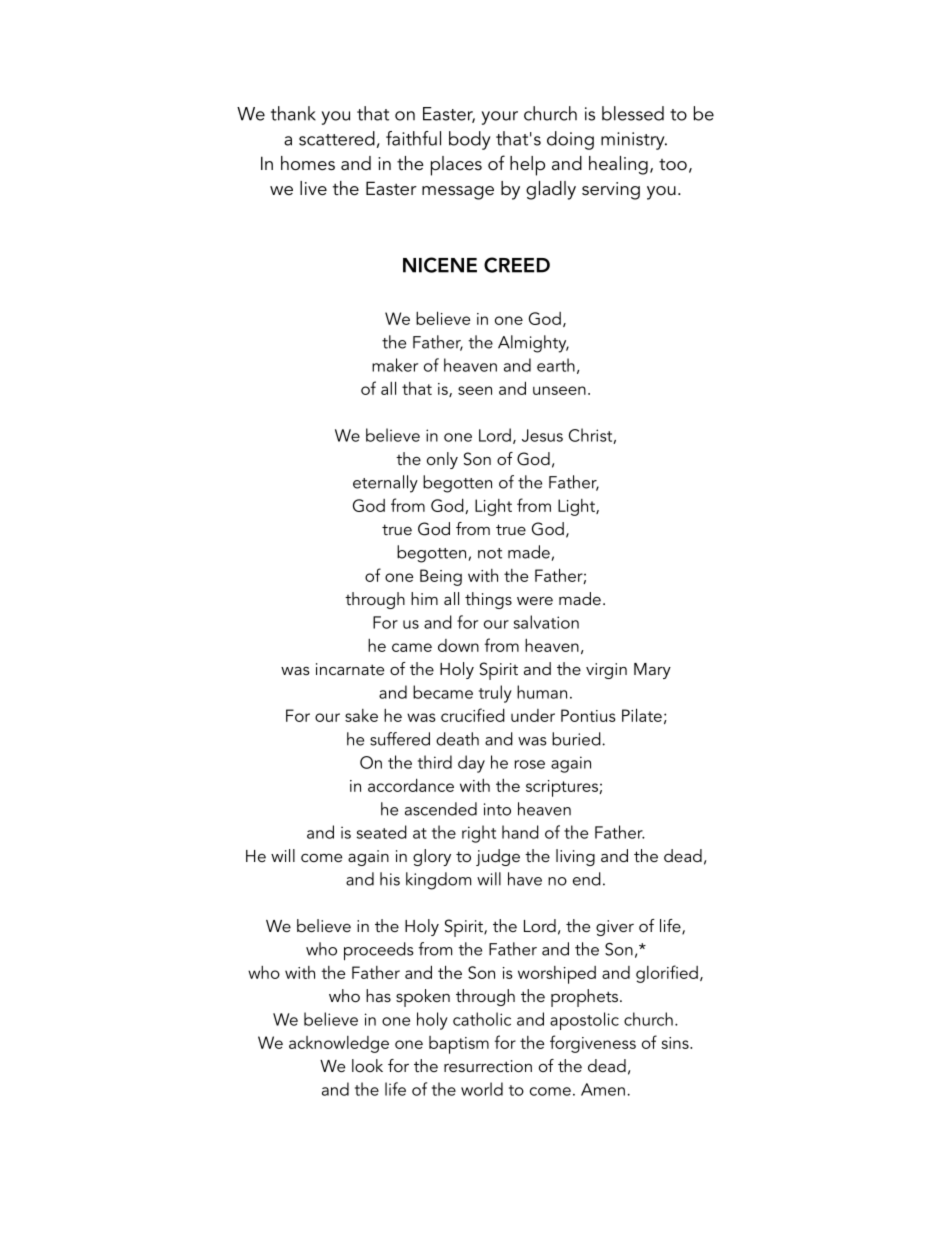  I want to click on day, so click(471, 764).
